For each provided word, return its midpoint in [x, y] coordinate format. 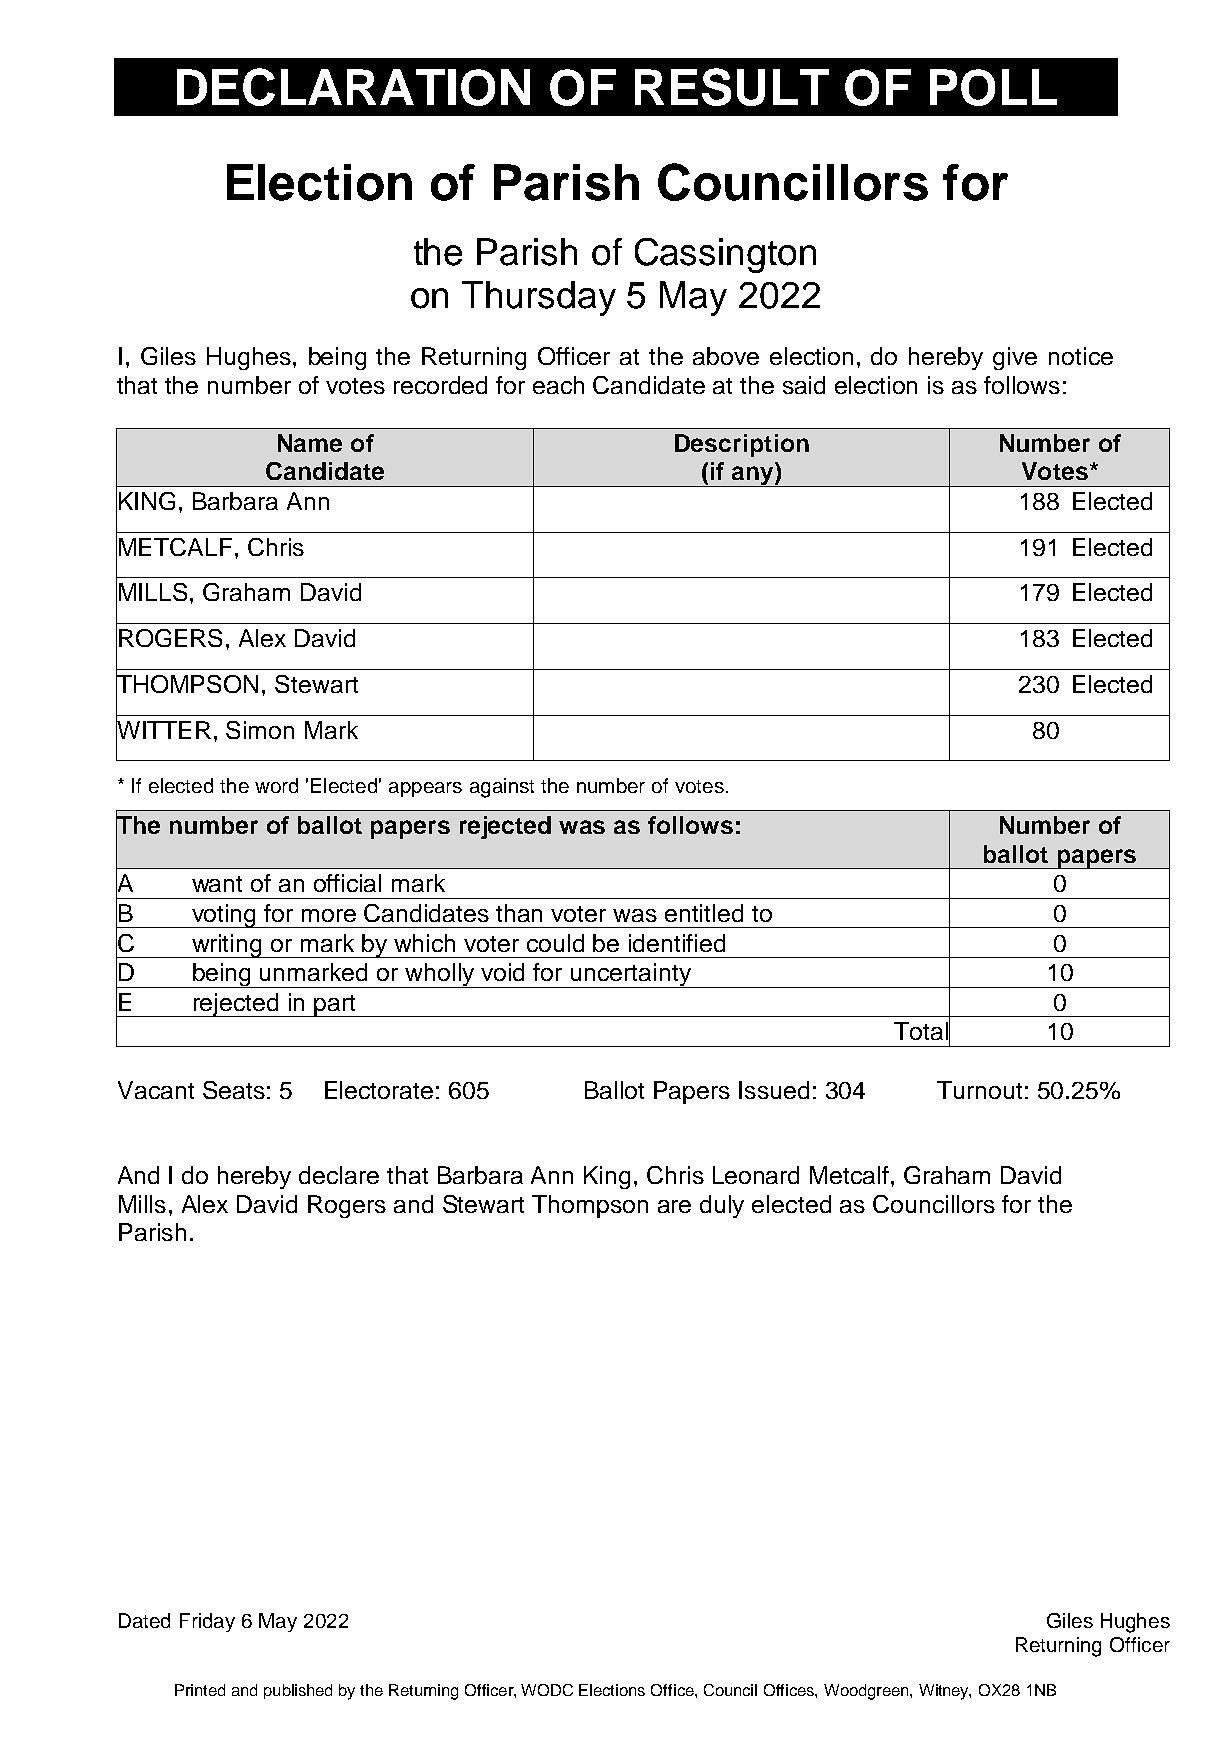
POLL [993, 87]
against [502, 788]
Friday [207, 1622]
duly [722, 1206]
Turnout [979, 1090]
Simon [260, 730]
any [752, 476]
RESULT [732, 87]
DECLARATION [353, 87]
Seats [234, 1090]
